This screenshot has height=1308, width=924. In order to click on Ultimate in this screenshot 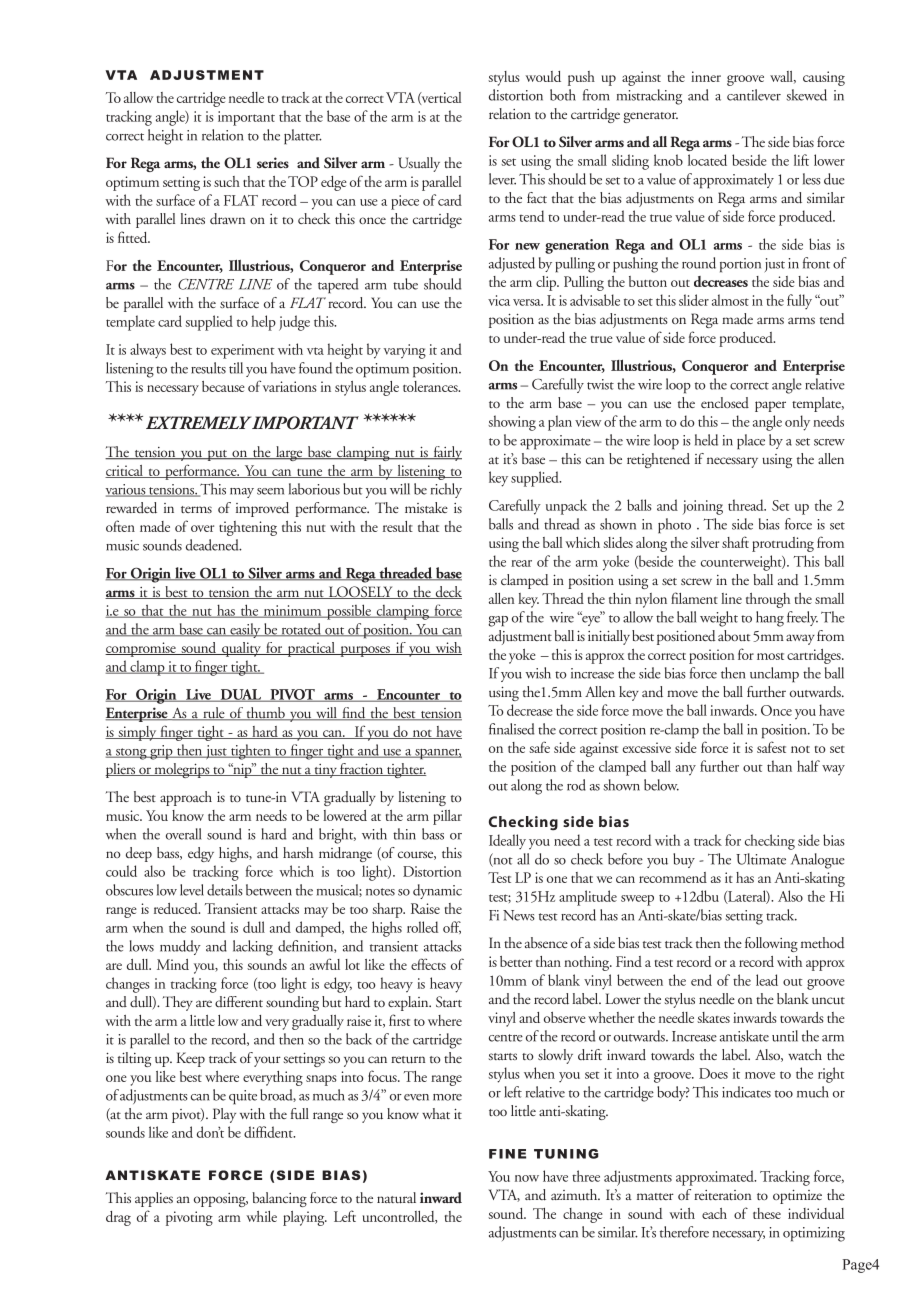, I will do `click(761, 859)`.
